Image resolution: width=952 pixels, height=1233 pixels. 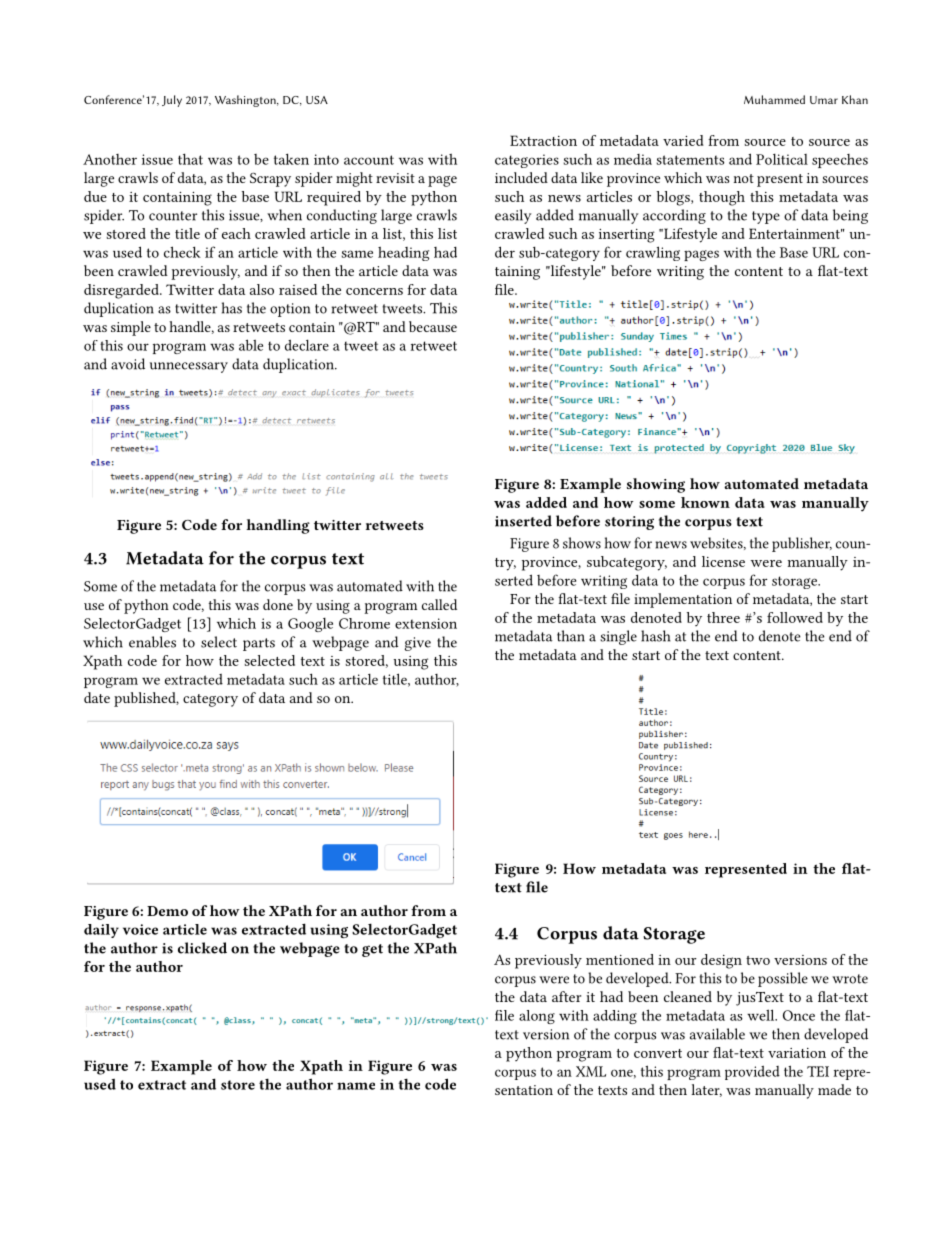 I want to click on Muhammed, so click(x=774, y=99).
